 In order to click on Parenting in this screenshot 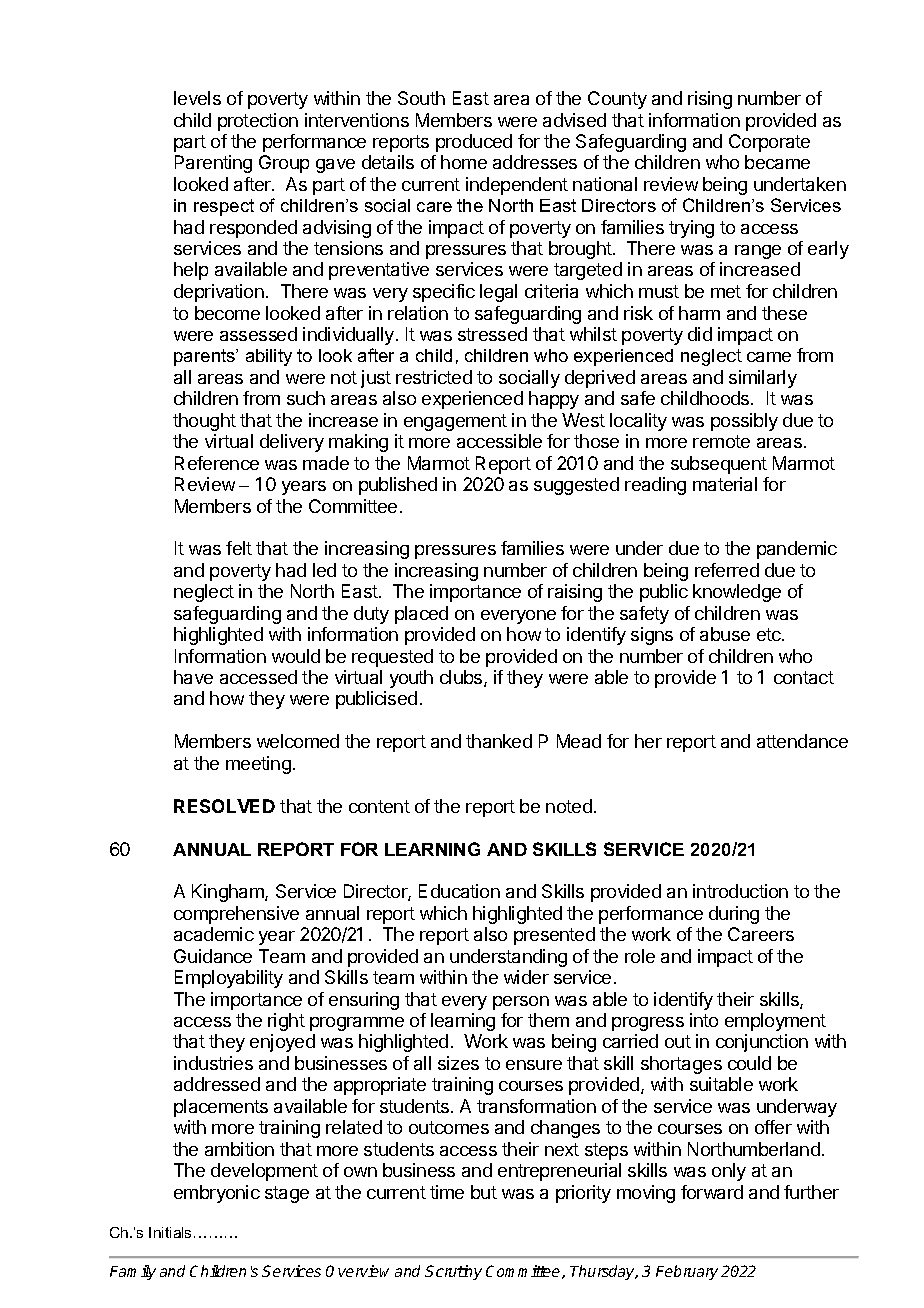, I will do `click(213, 164)`.
